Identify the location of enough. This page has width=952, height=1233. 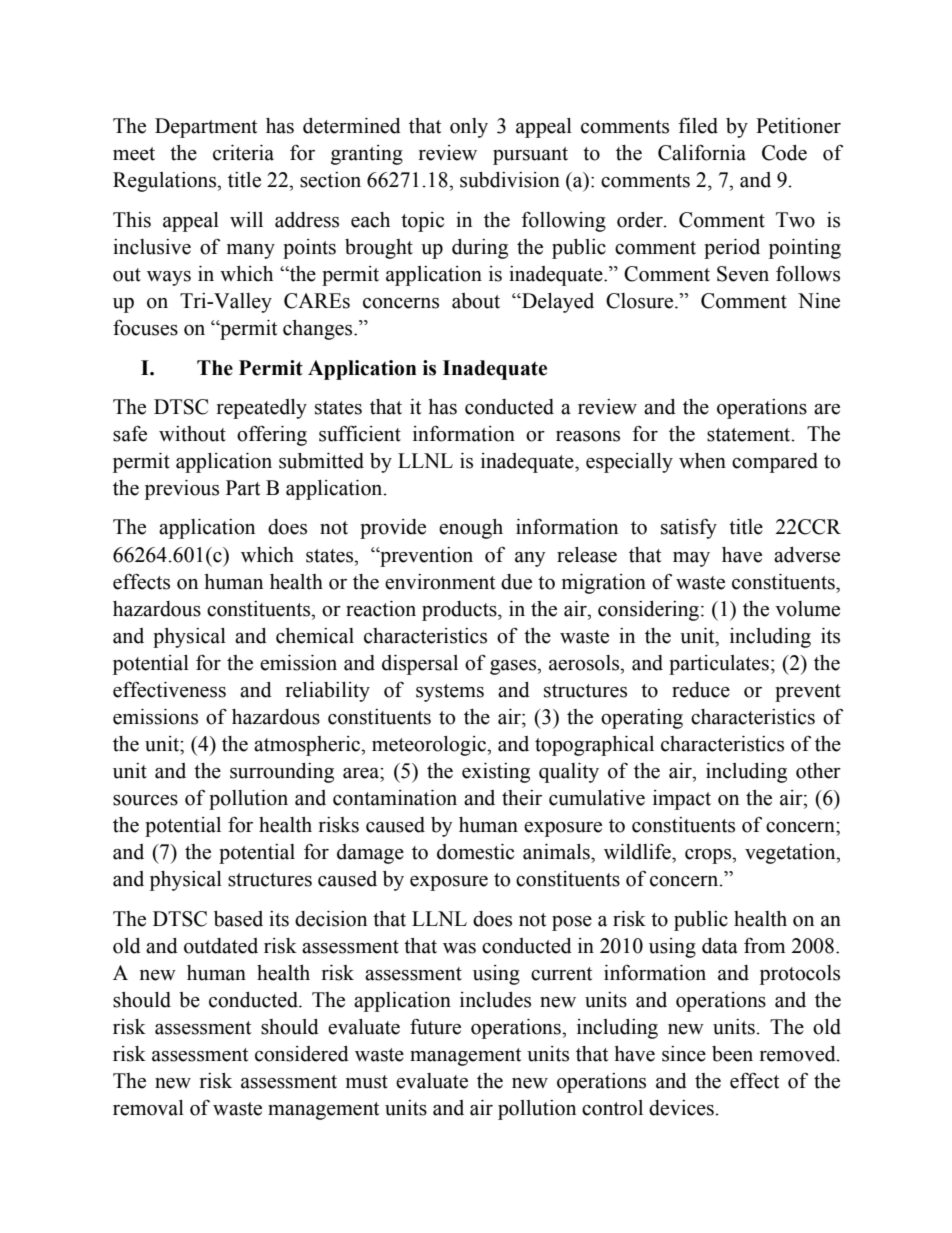
(471, 529).
